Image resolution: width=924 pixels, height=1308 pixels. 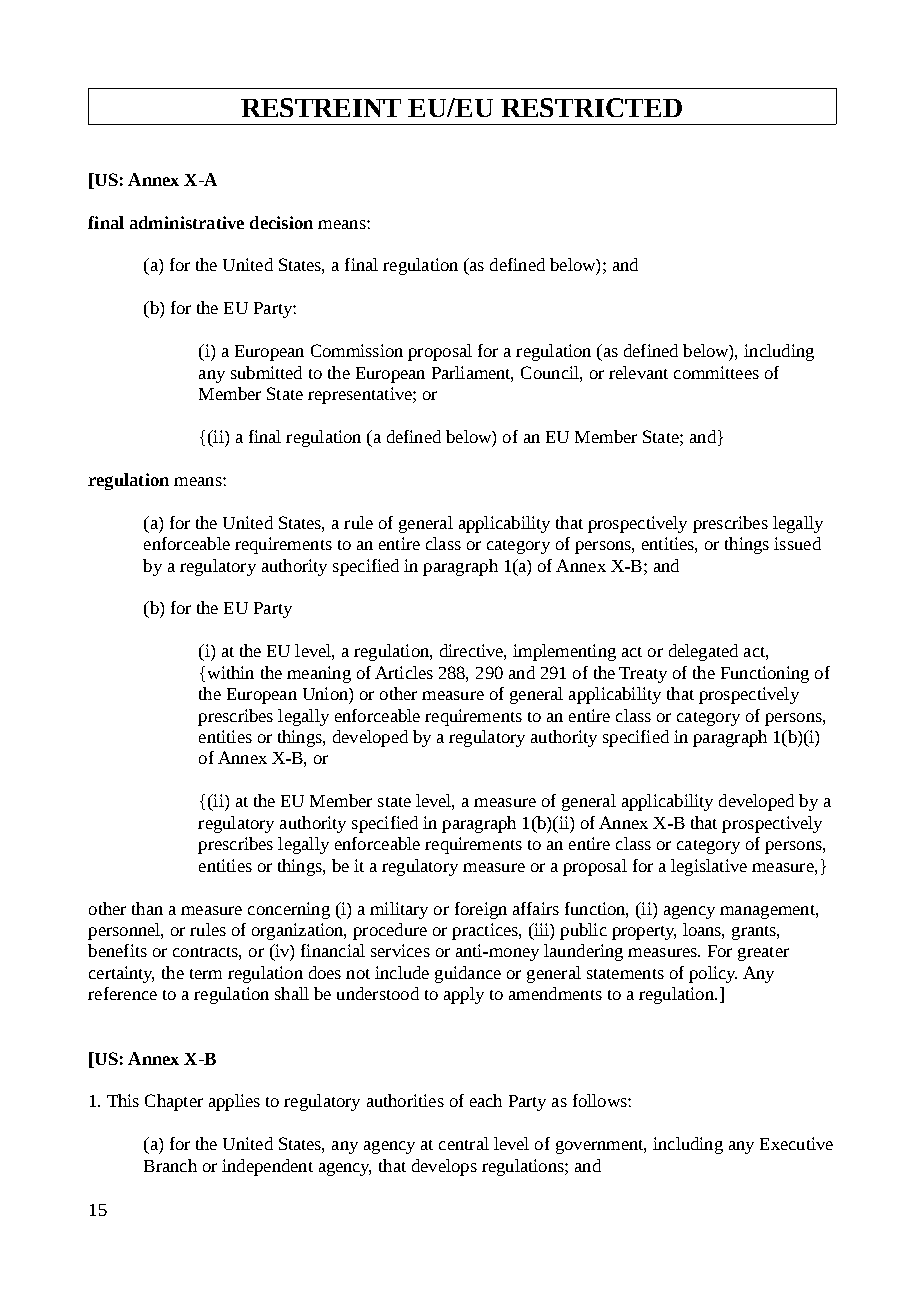 I want to click on RESTRICTED, so click(x=591, y=107).
